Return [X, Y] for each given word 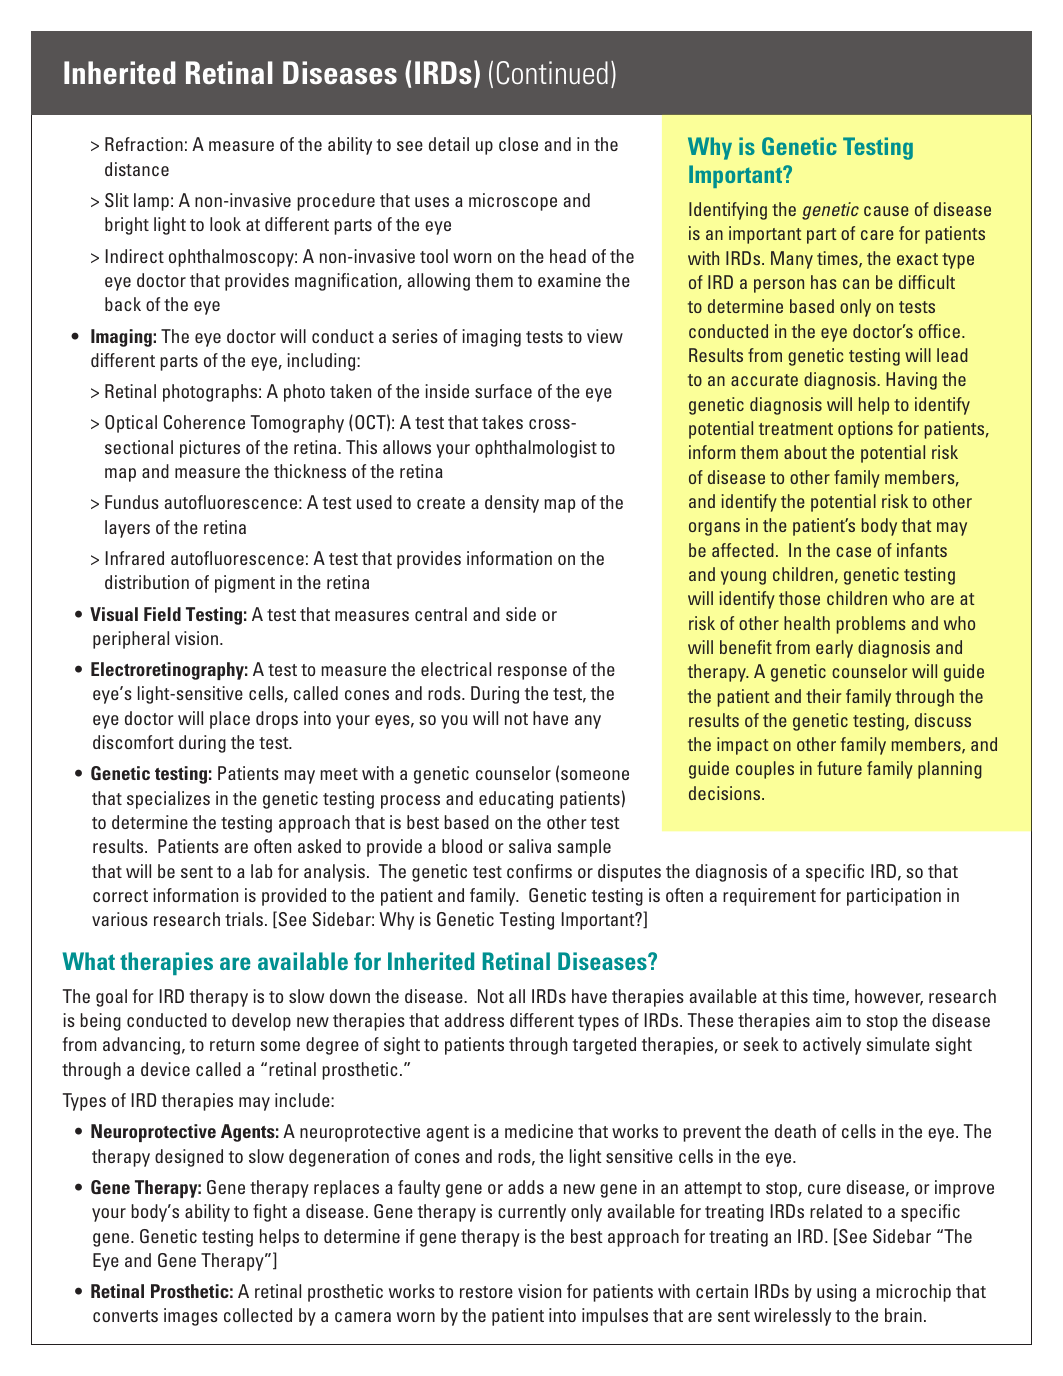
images [191, 1317]
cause [886, 211]
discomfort [133, 742]
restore [486, 1292]
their [823, 696]
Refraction [144, 144]
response [532, 673]
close [518, 144]
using [836, 1293]
